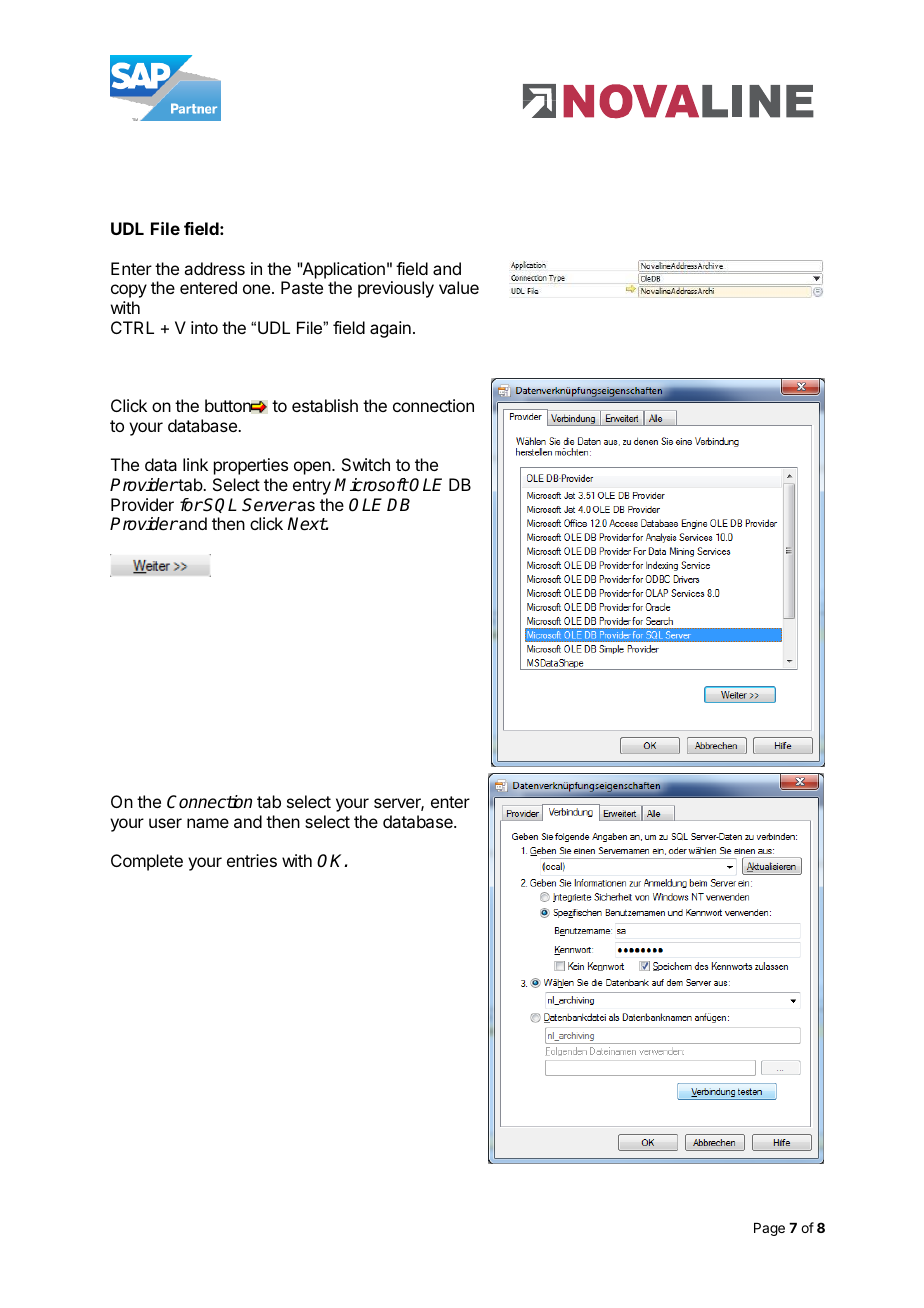  What do you see at coordinates (208, 823) in the screenshot?
I see `name` at bounding box center [208, 823].
